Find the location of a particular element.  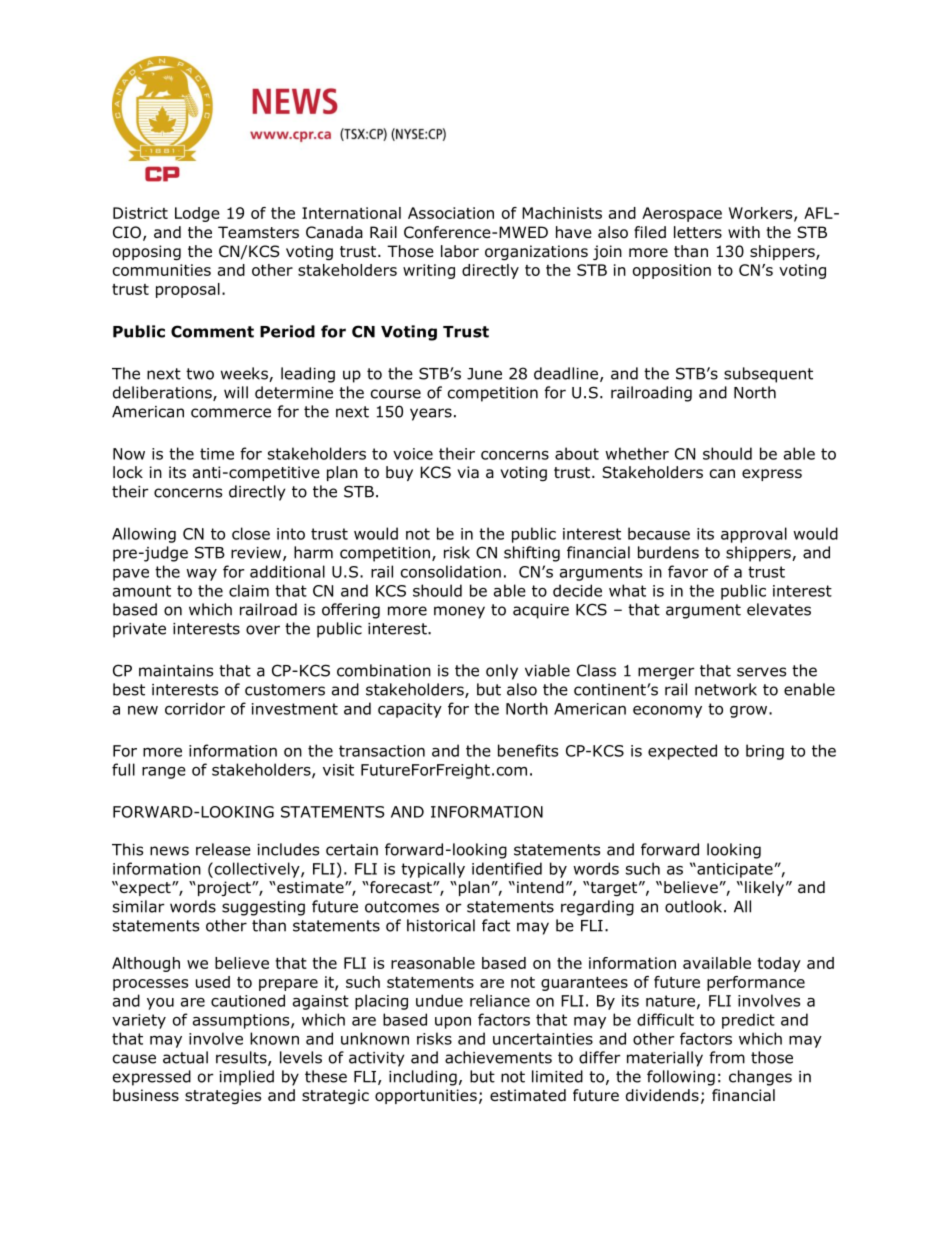

outlook is located at coordinates (693, 906).
